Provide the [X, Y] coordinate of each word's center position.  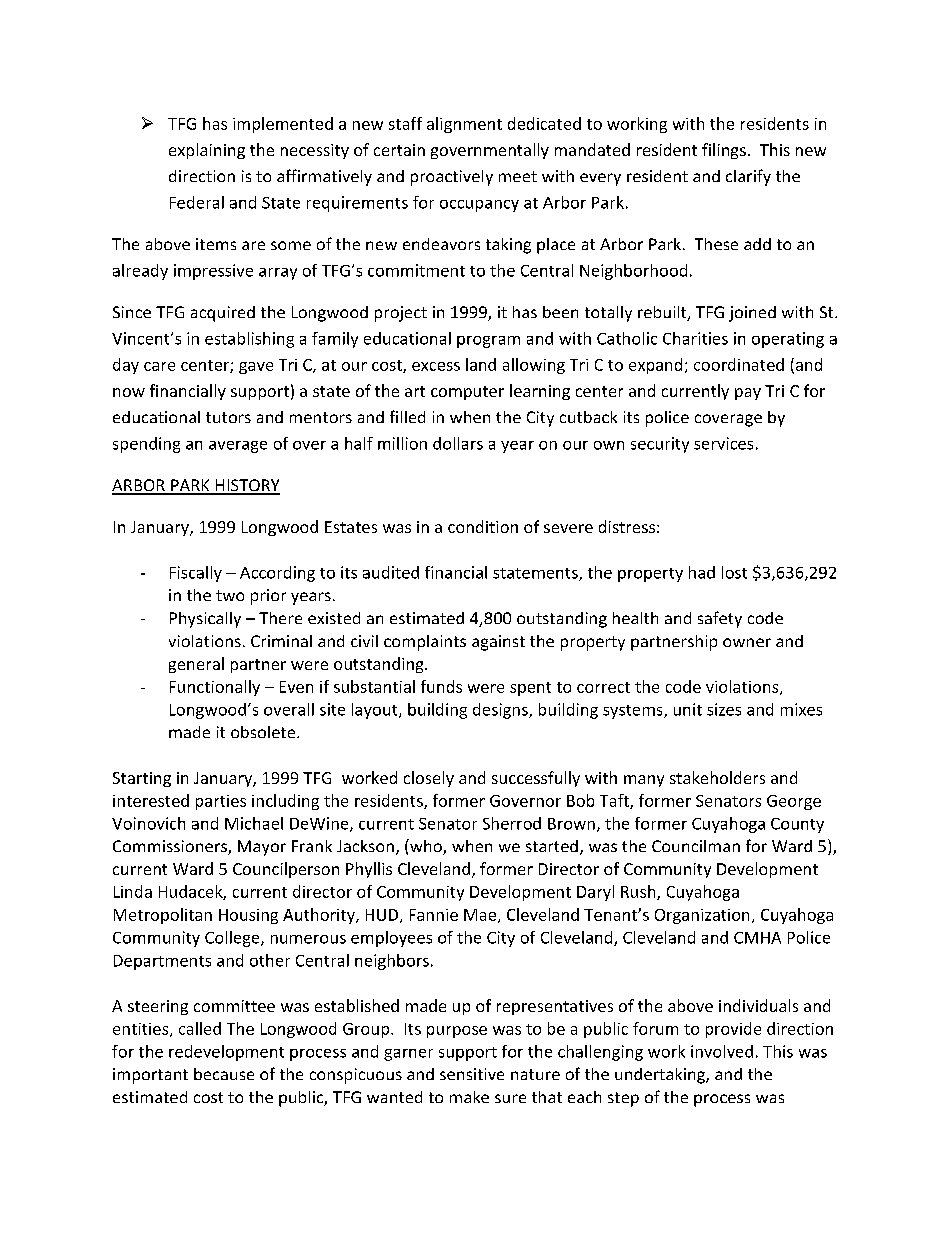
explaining [207, 151]
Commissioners [171, 847]
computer [467, 393]
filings [724, 151]
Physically [205, 620]
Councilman [696, 846]
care [159, 366]
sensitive [472, 1074]
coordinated [739, 364]
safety [720, 619]
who [426, 847]
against [498, 643]
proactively [452, 178]
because [224, 1074]
